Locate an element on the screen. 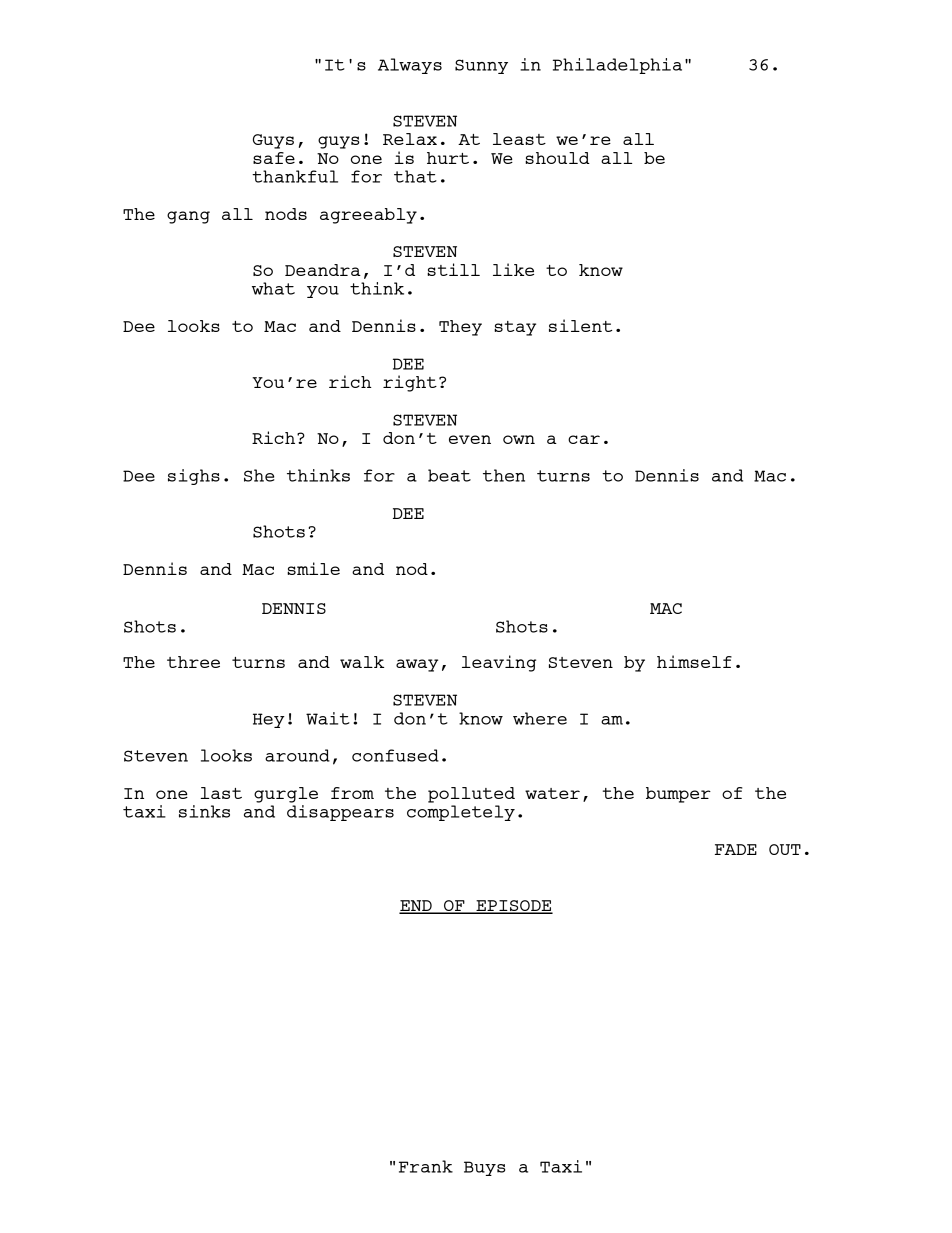  Buys is located at coordinates (484, 1168).
